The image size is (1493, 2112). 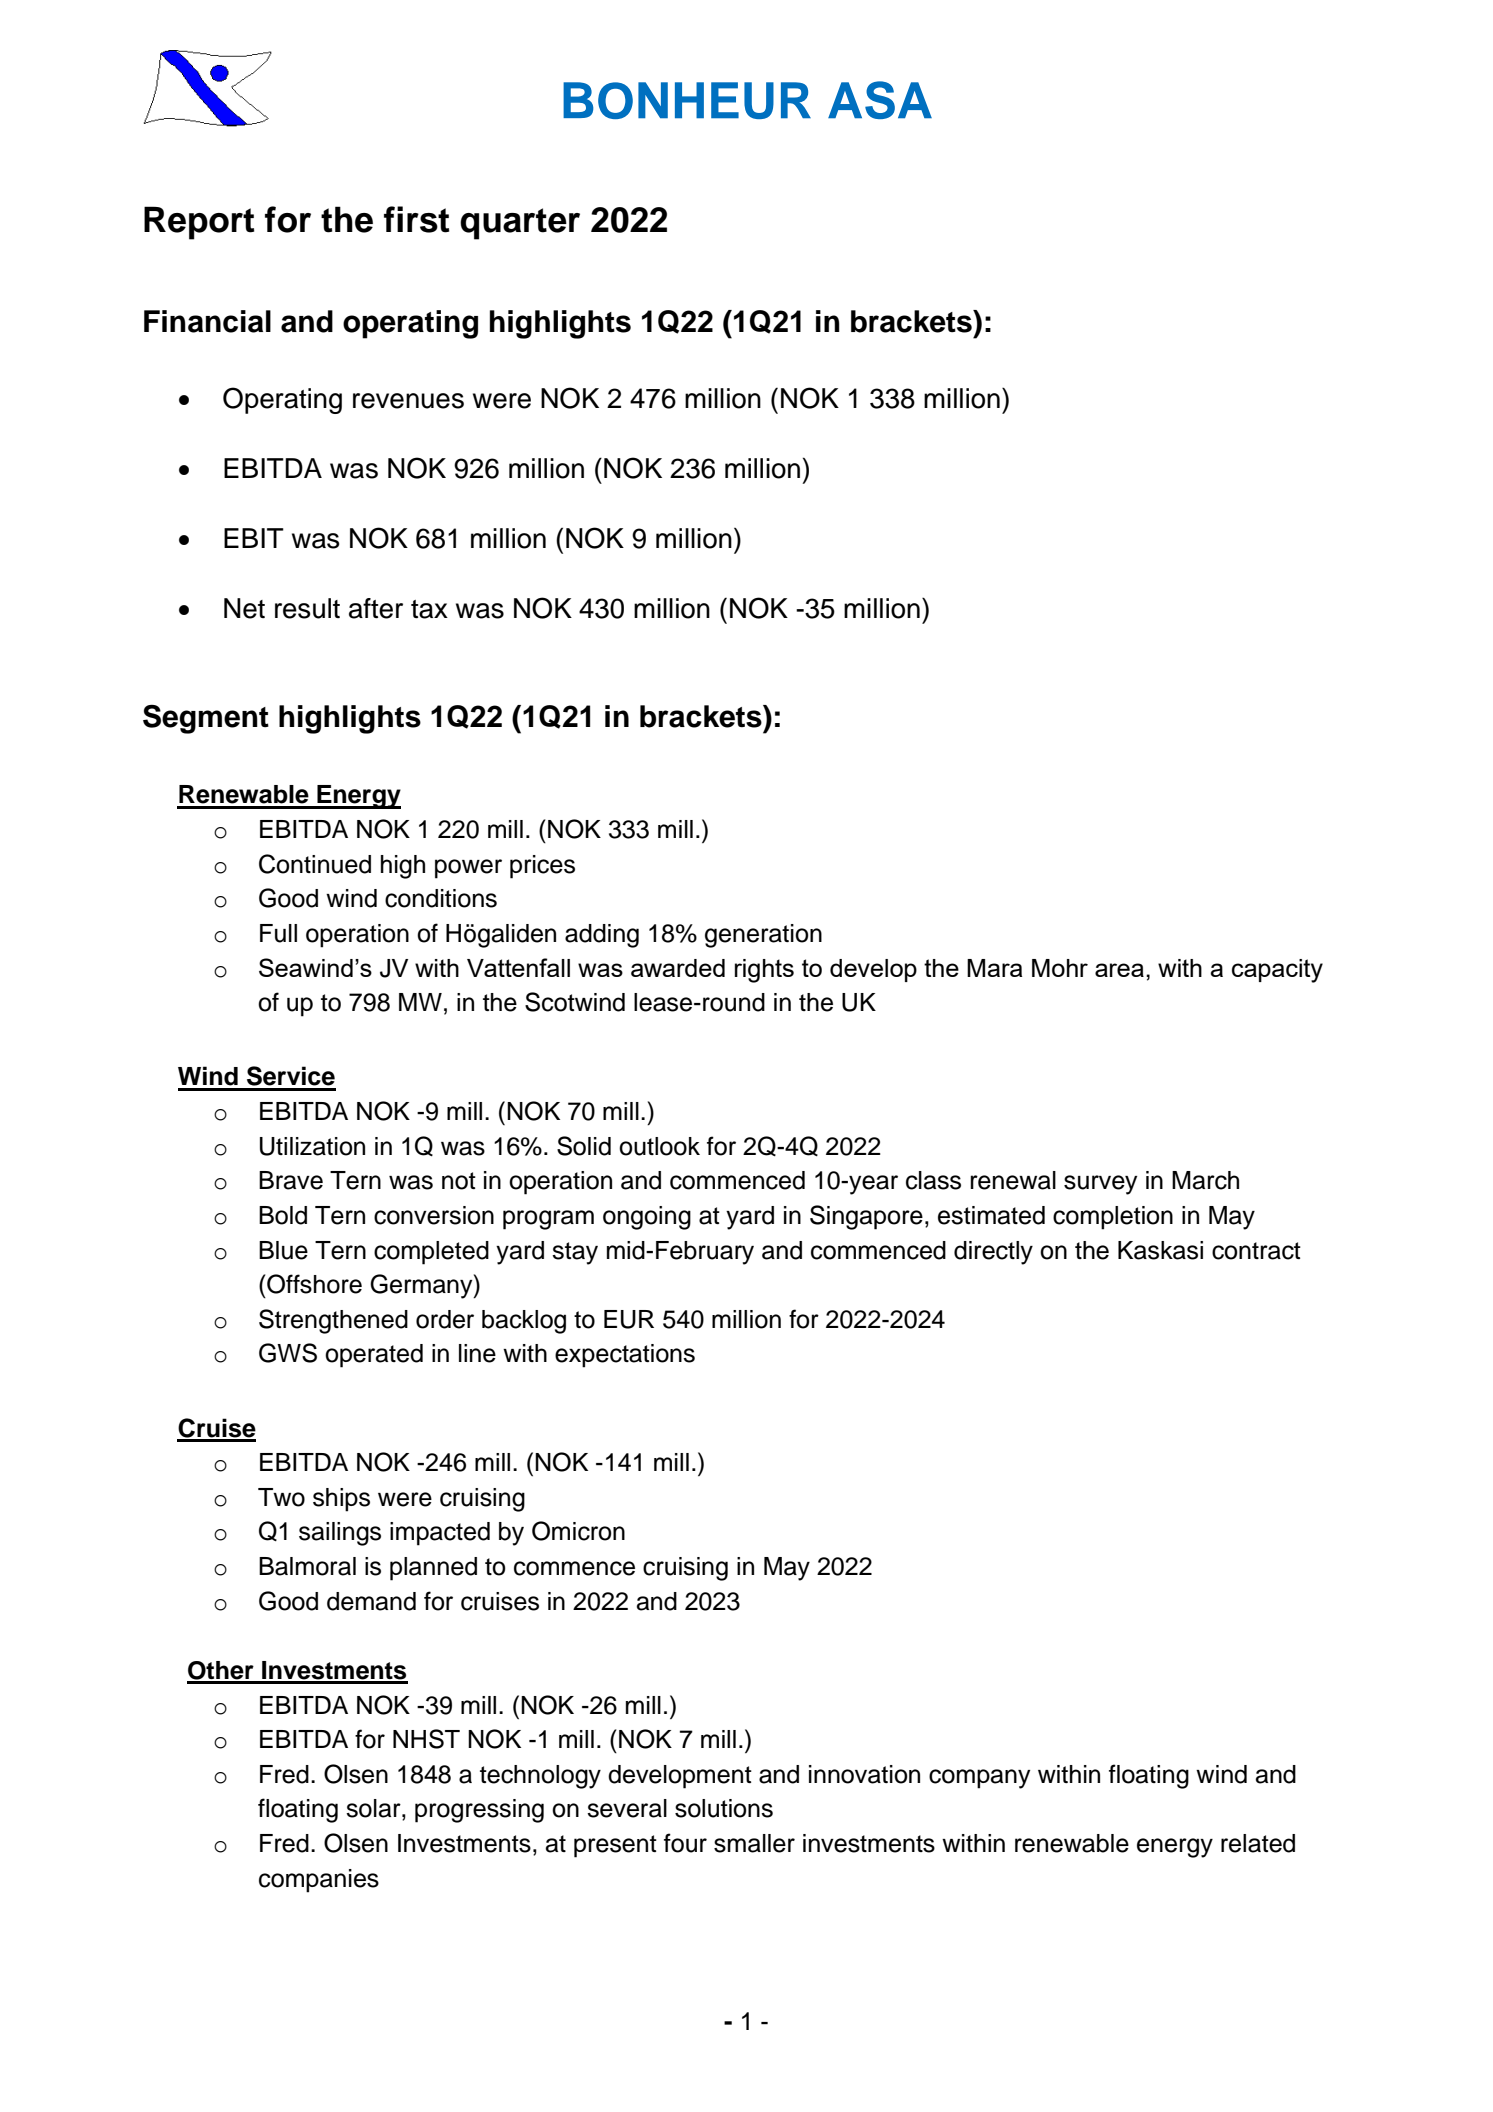 What do you see at coordinates (542, 867) in the screenshot?
I see `prices` at bounding box center [542, 867].
